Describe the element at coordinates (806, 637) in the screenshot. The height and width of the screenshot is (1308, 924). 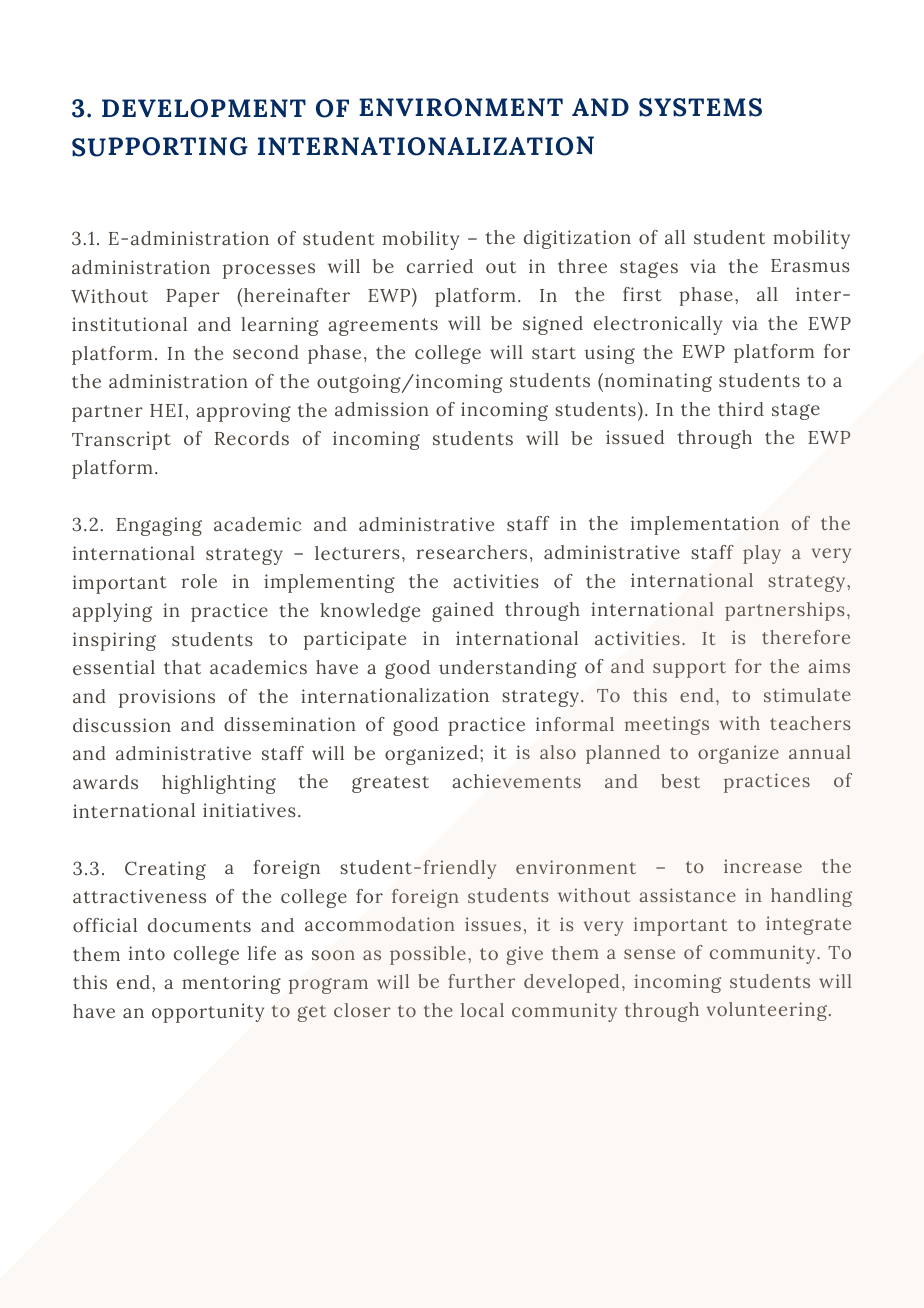
I see `therefore` at that location.
